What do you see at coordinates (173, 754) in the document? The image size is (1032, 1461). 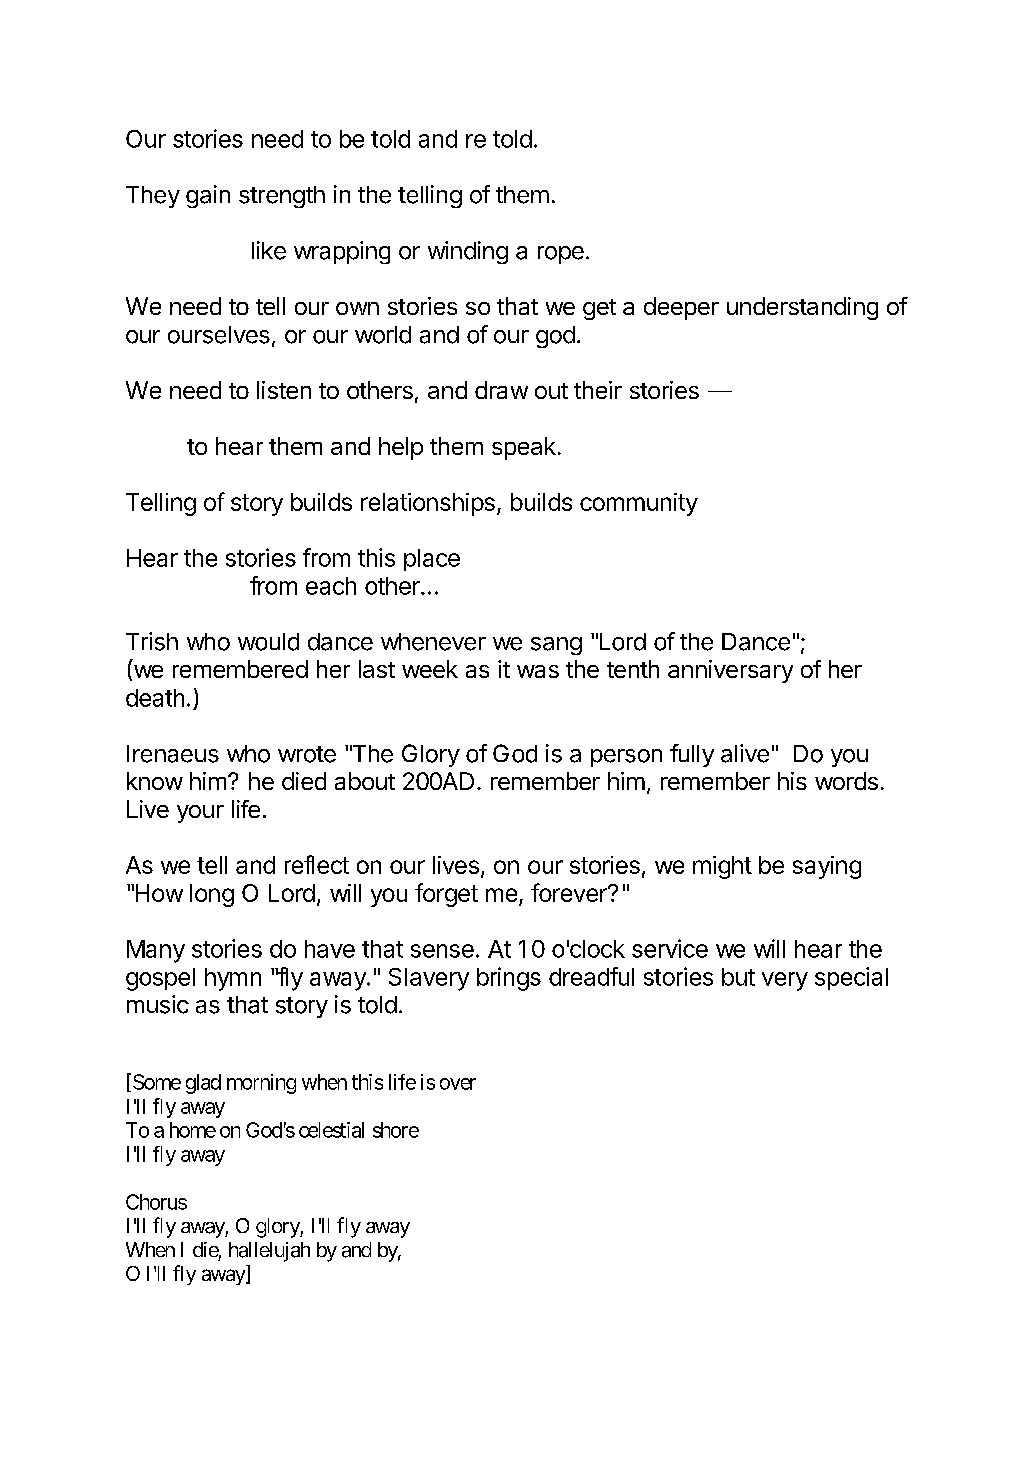 I see `Irenaeus` at bounding box center [173, 754].
